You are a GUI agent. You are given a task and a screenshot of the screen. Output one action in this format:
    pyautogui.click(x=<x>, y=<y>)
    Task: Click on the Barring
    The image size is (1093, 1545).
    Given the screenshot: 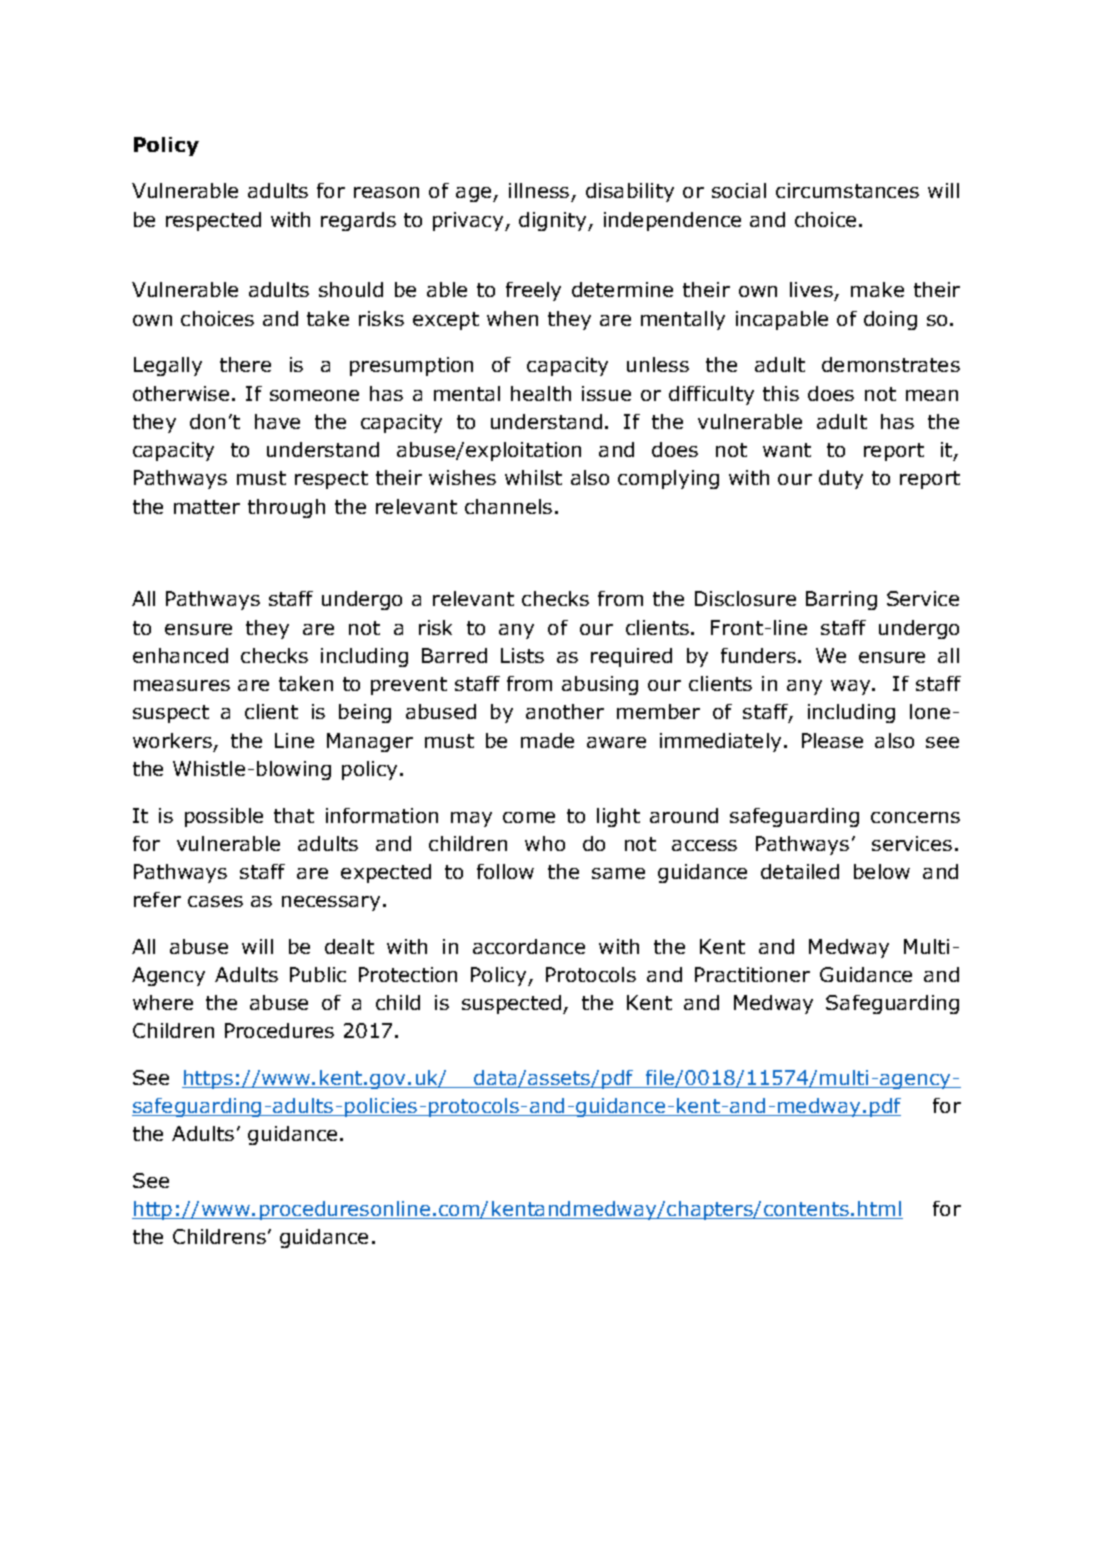 What is the action you would take?
    pyautogui.click(x=841, y=600)
